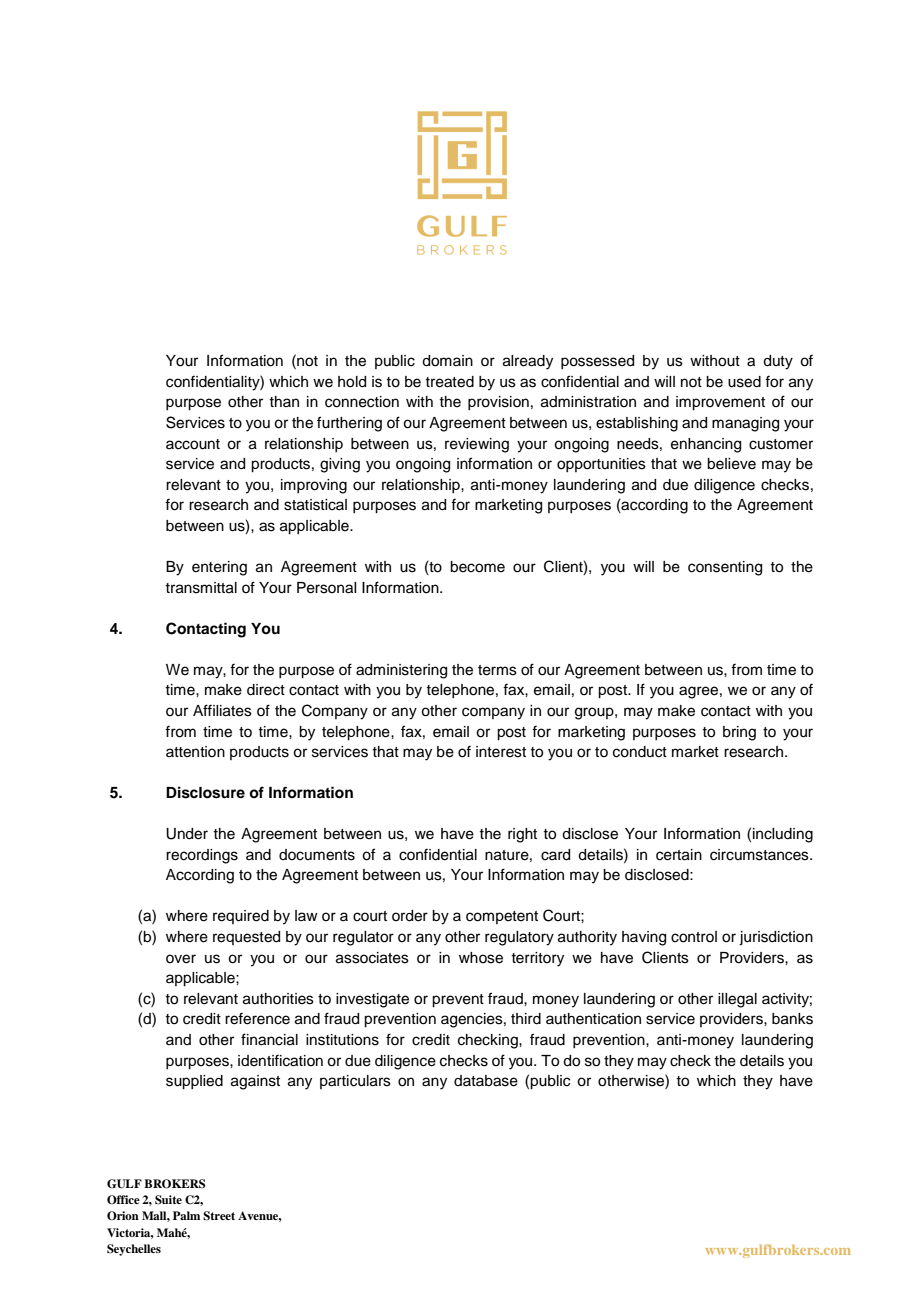 The width and height of the page is (924, 1309). What do you see at coordinates (477, 567) in the page?
I see `become` at bounding box center [477, 567].
